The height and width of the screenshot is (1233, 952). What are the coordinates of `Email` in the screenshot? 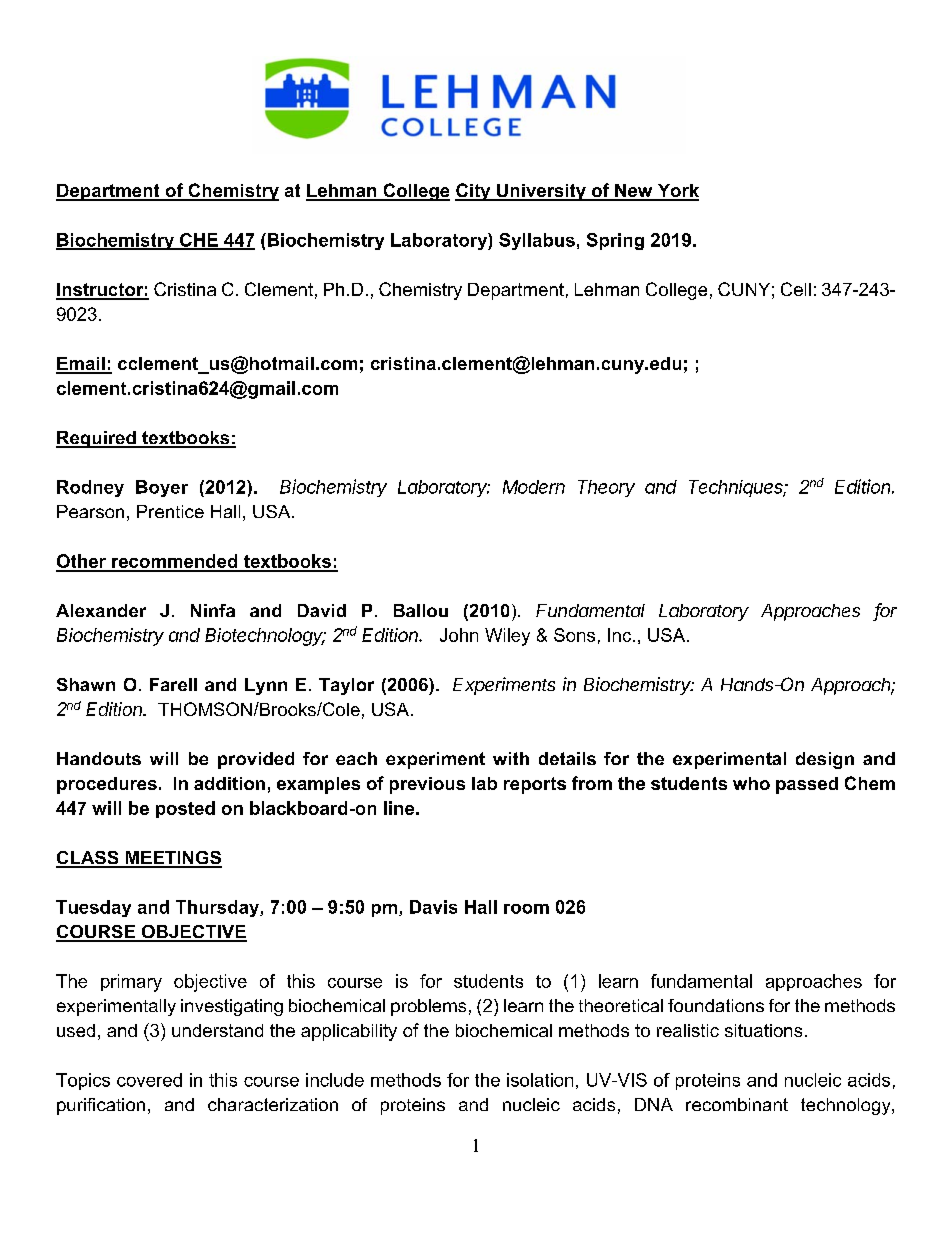 It's located at (81, 365).
